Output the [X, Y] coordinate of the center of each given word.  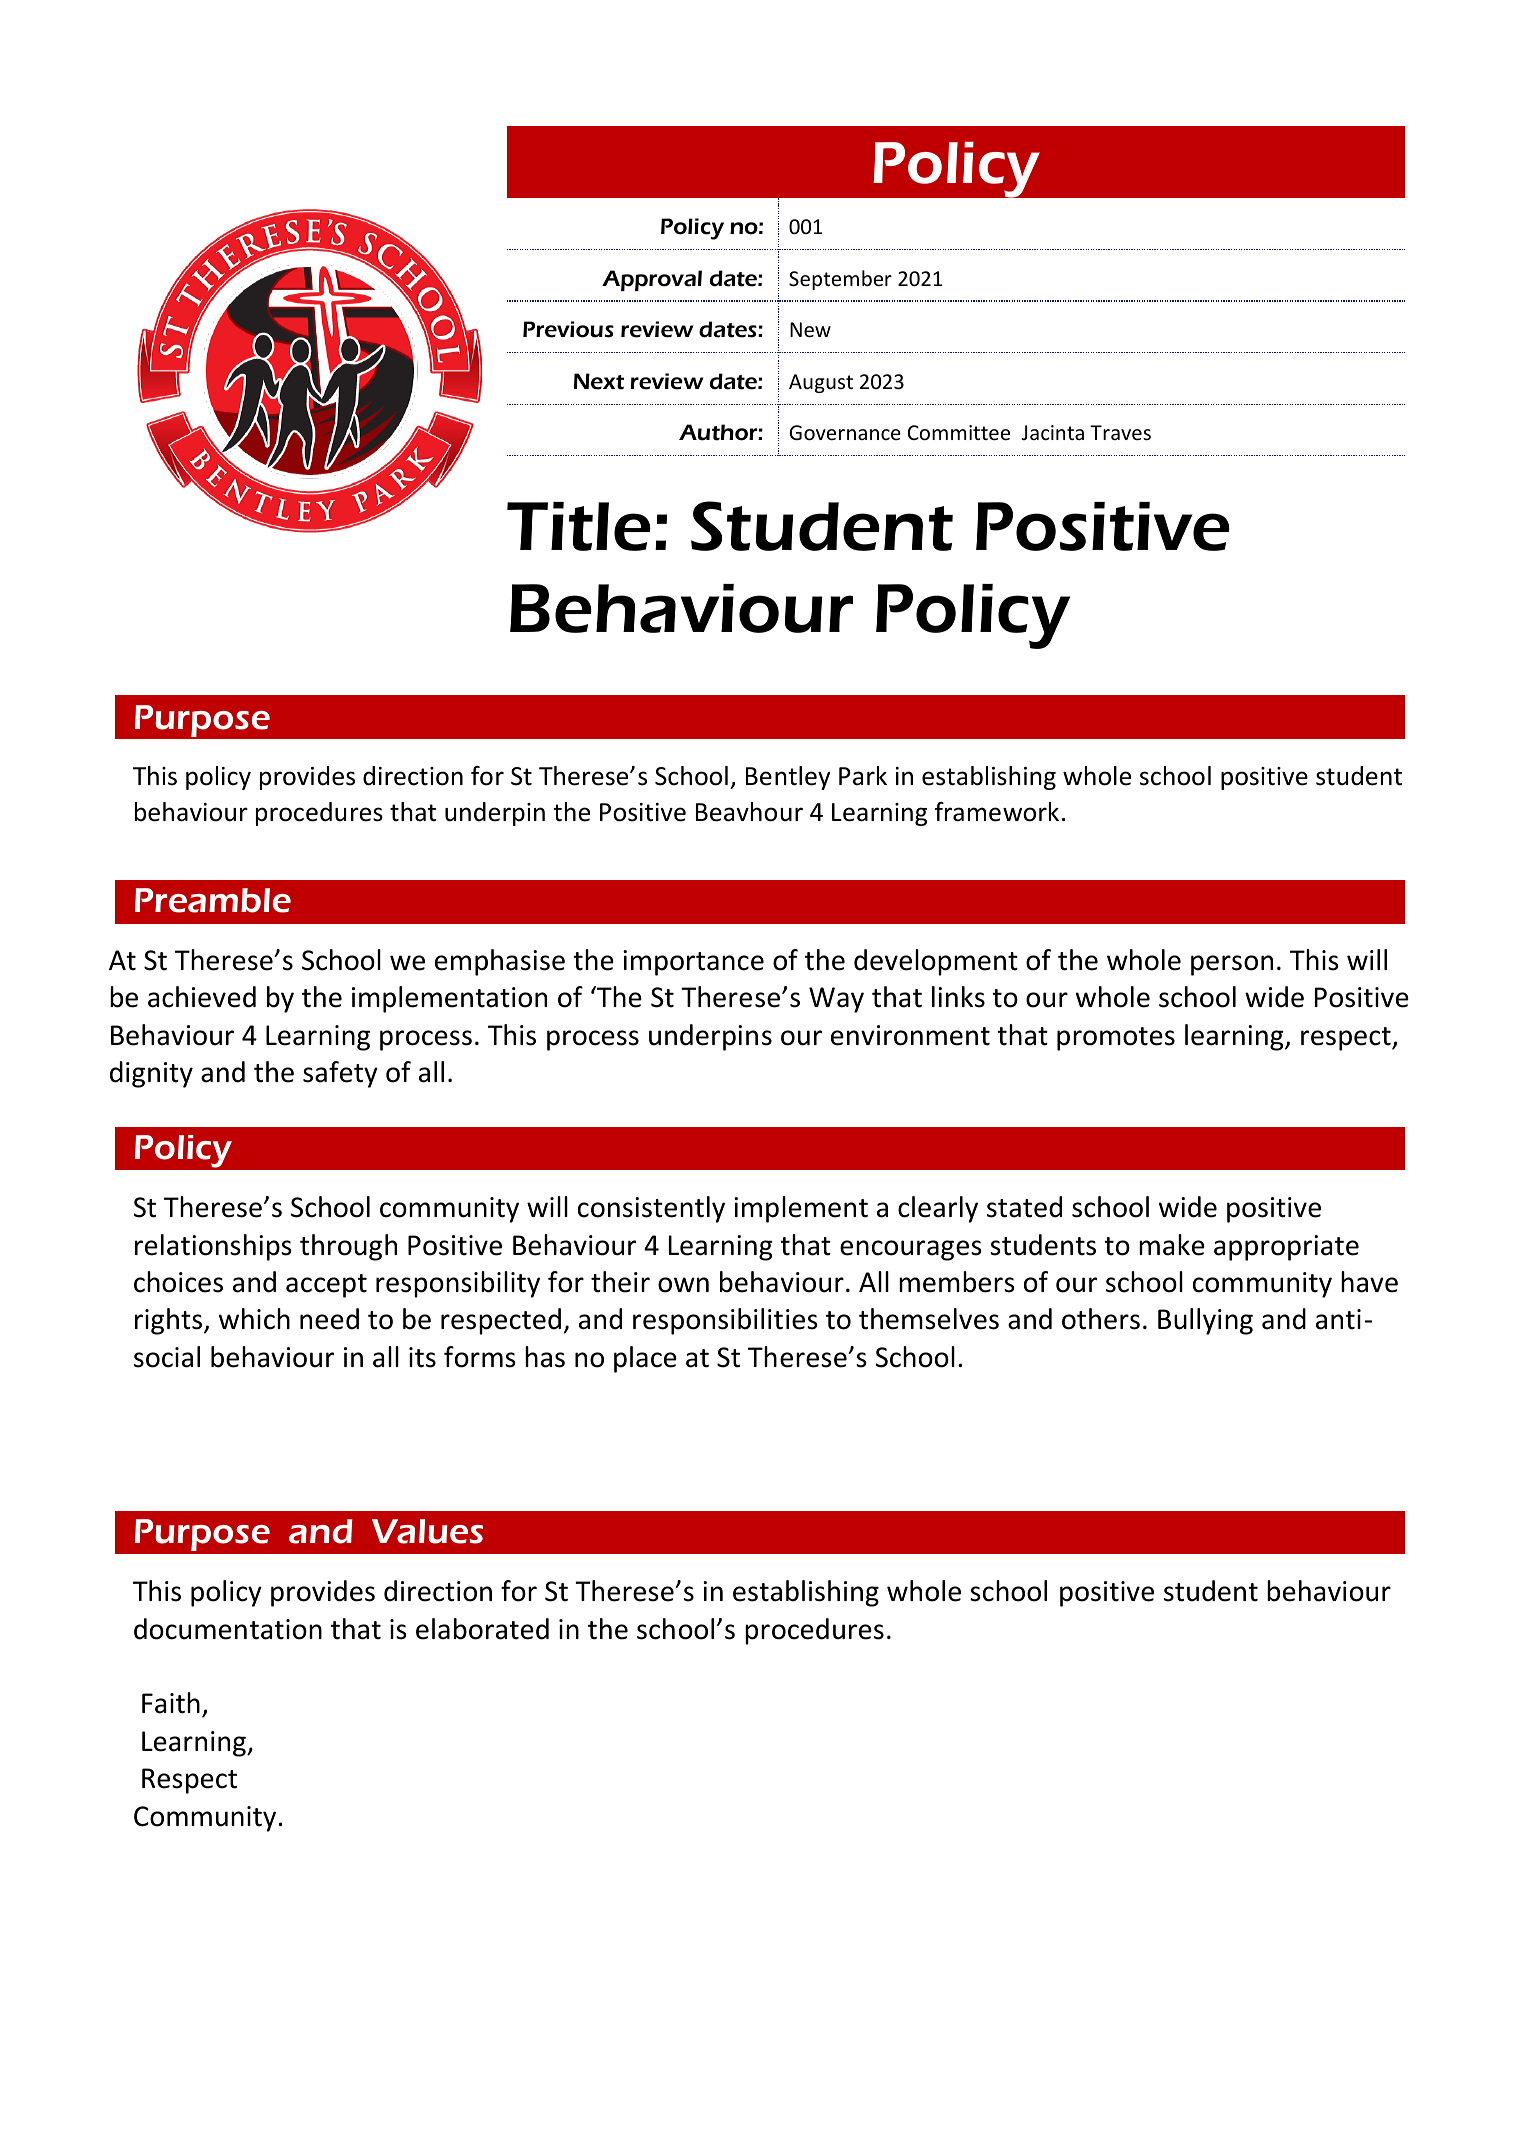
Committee [959, 433]
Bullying [1205, 1321]
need [329, 1319]
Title [579, 526]
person [1232, 965]
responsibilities [725, 1321]
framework [997, 812]
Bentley [788, 778]
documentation [228, 1629]
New [810, 330]
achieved [202, 997]
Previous [568, 329]
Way [836, 1000]
